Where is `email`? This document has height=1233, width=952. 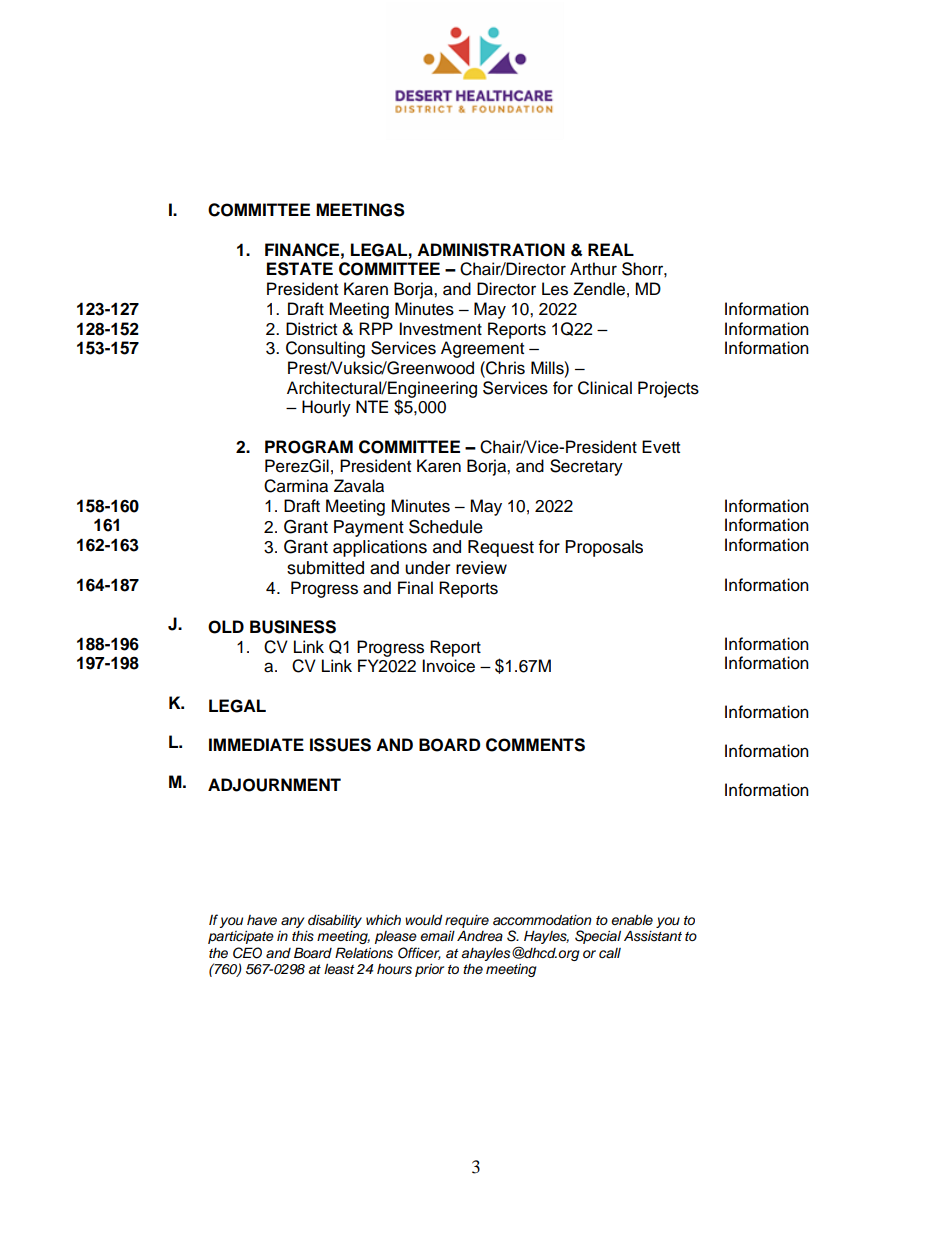
email is located at coordinates (437, 936).
